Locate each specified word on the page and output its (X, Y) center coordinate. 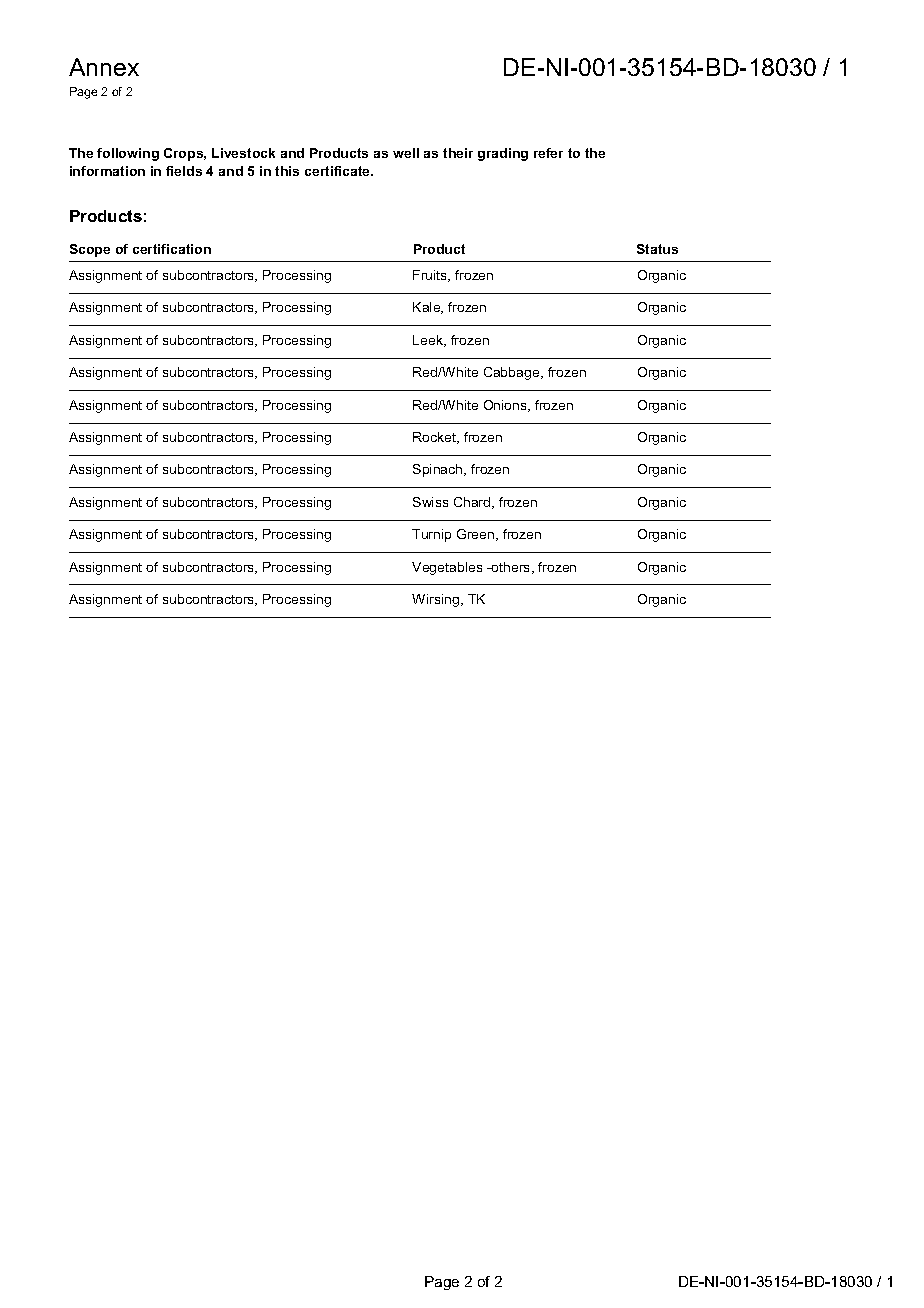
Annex (104, 67)
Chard (473, 503)
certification (172, 249)
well (406, 153)
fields (184, 171)
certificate (339, 171)
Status (657, 249)
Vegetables (447, 568)
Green (477, 535)
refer (548, 153)
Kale (428, 308)
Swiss (430, 502)
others (511, 568)
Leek (429, 341)
